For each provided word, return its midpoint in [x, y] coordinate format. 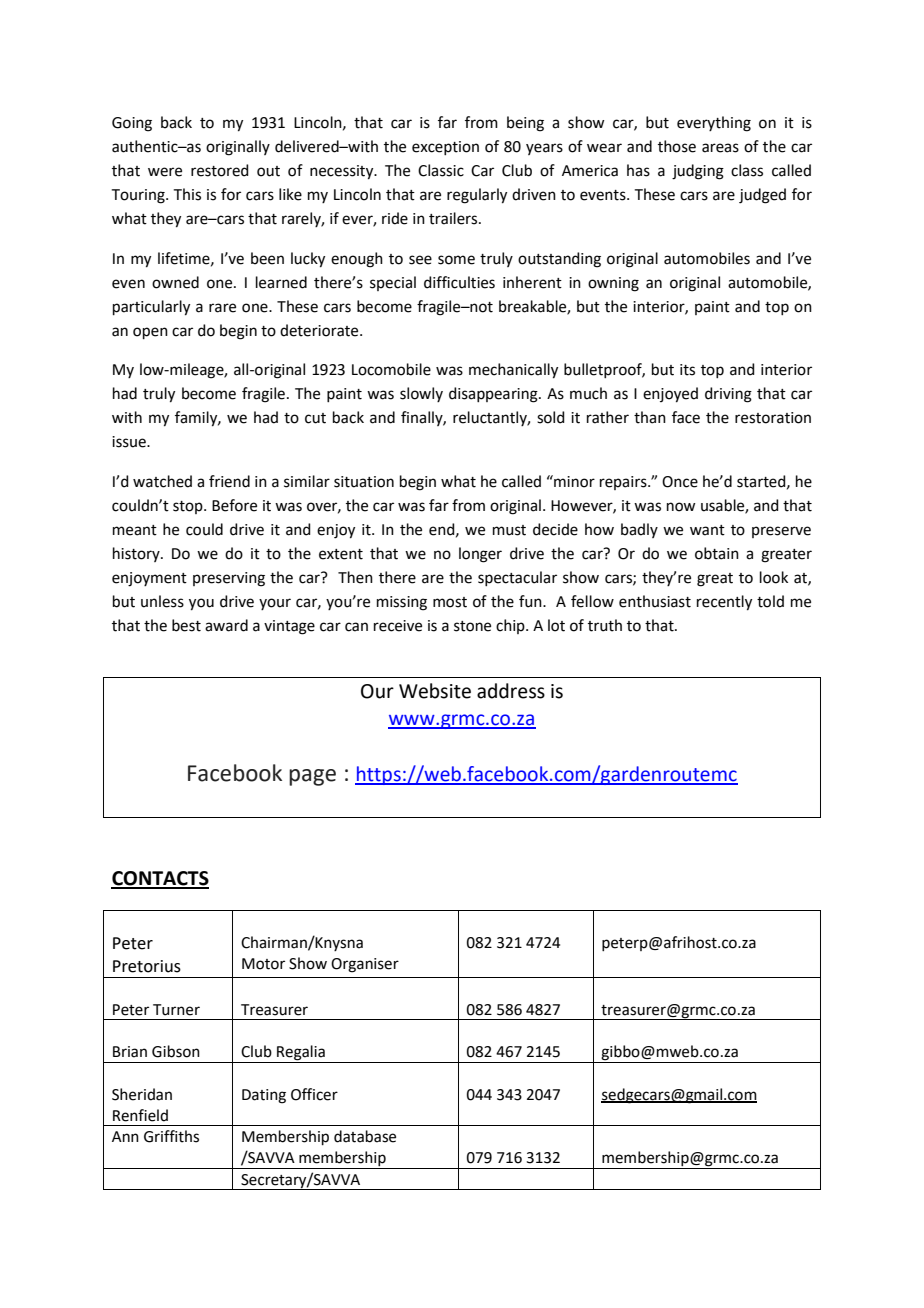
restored [220, 170]
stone [472, 626]
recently [724, 603]
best [186, 625]
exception [445, 148]
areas [720, 148]
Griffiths [171, 1136]
